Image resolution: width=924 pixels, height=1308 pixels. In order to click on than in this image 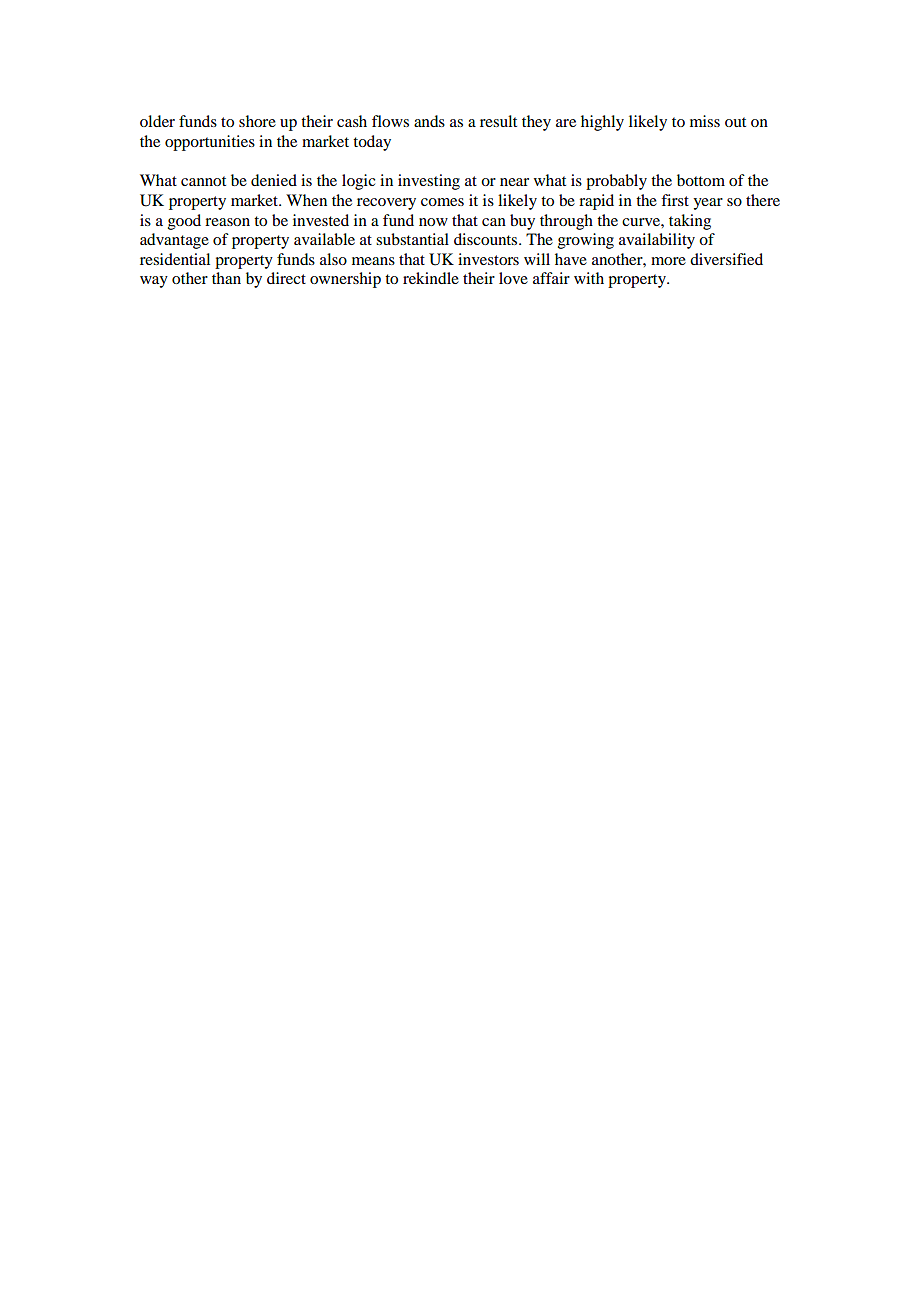, I will do `click(226, 278)`.
